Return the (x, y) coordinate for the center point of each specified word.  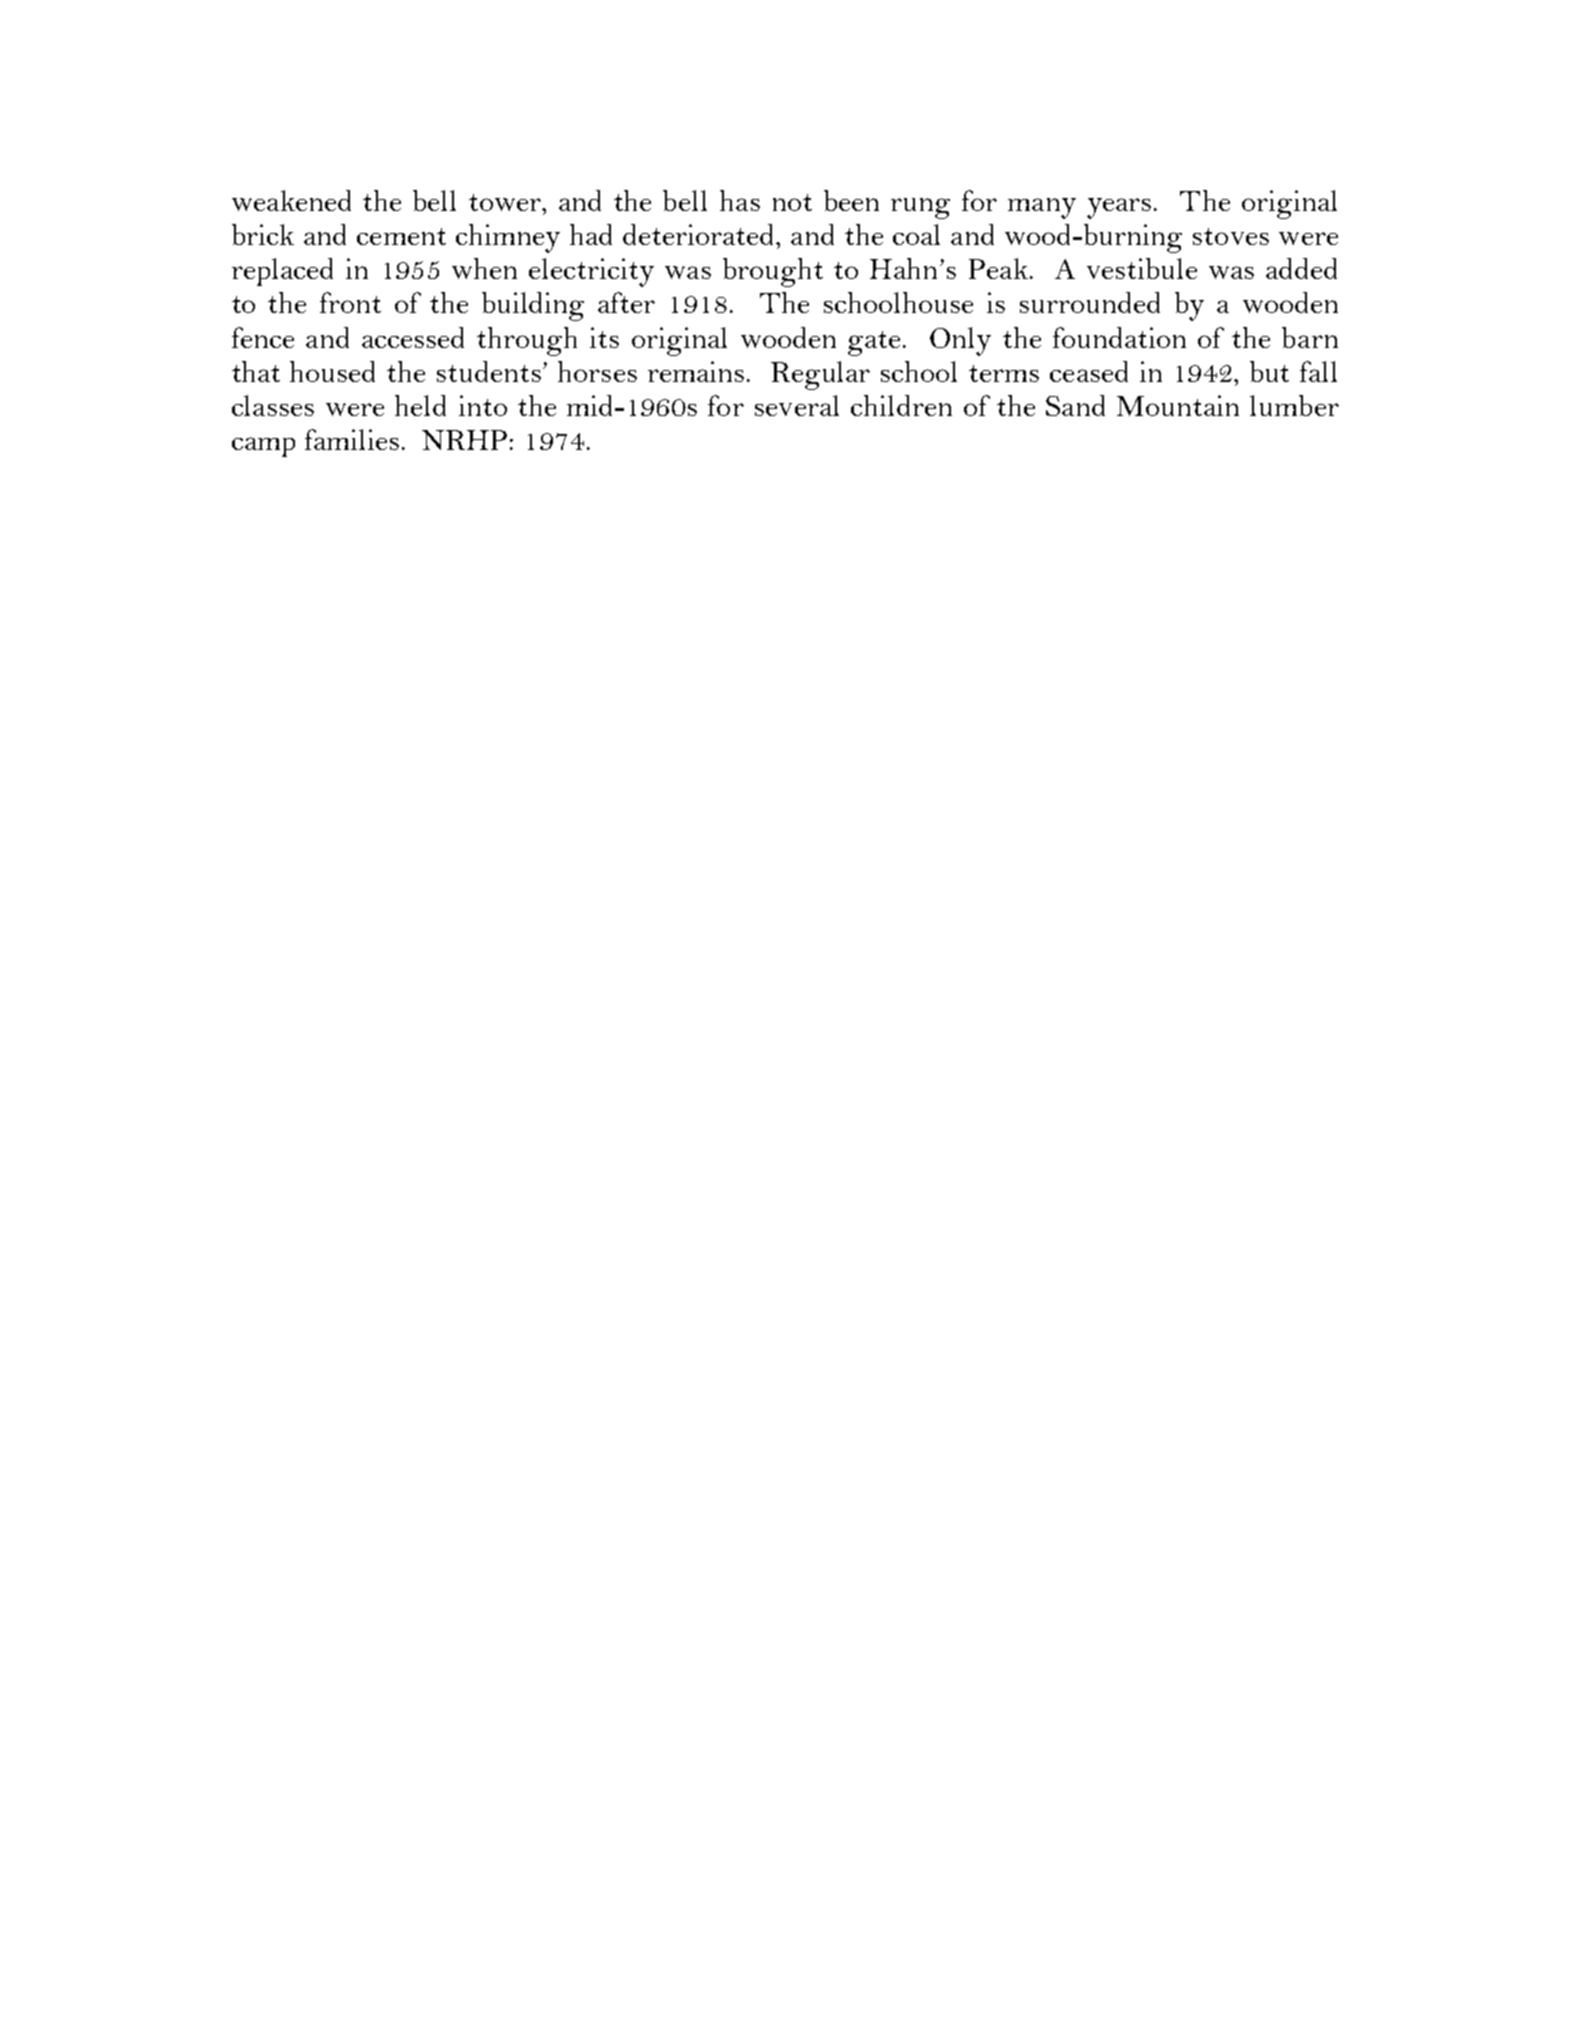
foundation (1119, 337)
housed (332, 371)
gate (874, 343)
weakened (291, 200)
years (1119, 208)
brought (773, 272)
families (352, 439)
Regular (820, 375)
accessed (413, 337)
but (1269, 371)
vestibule (1142, 268)
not (792, 202)
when (484, 268)
